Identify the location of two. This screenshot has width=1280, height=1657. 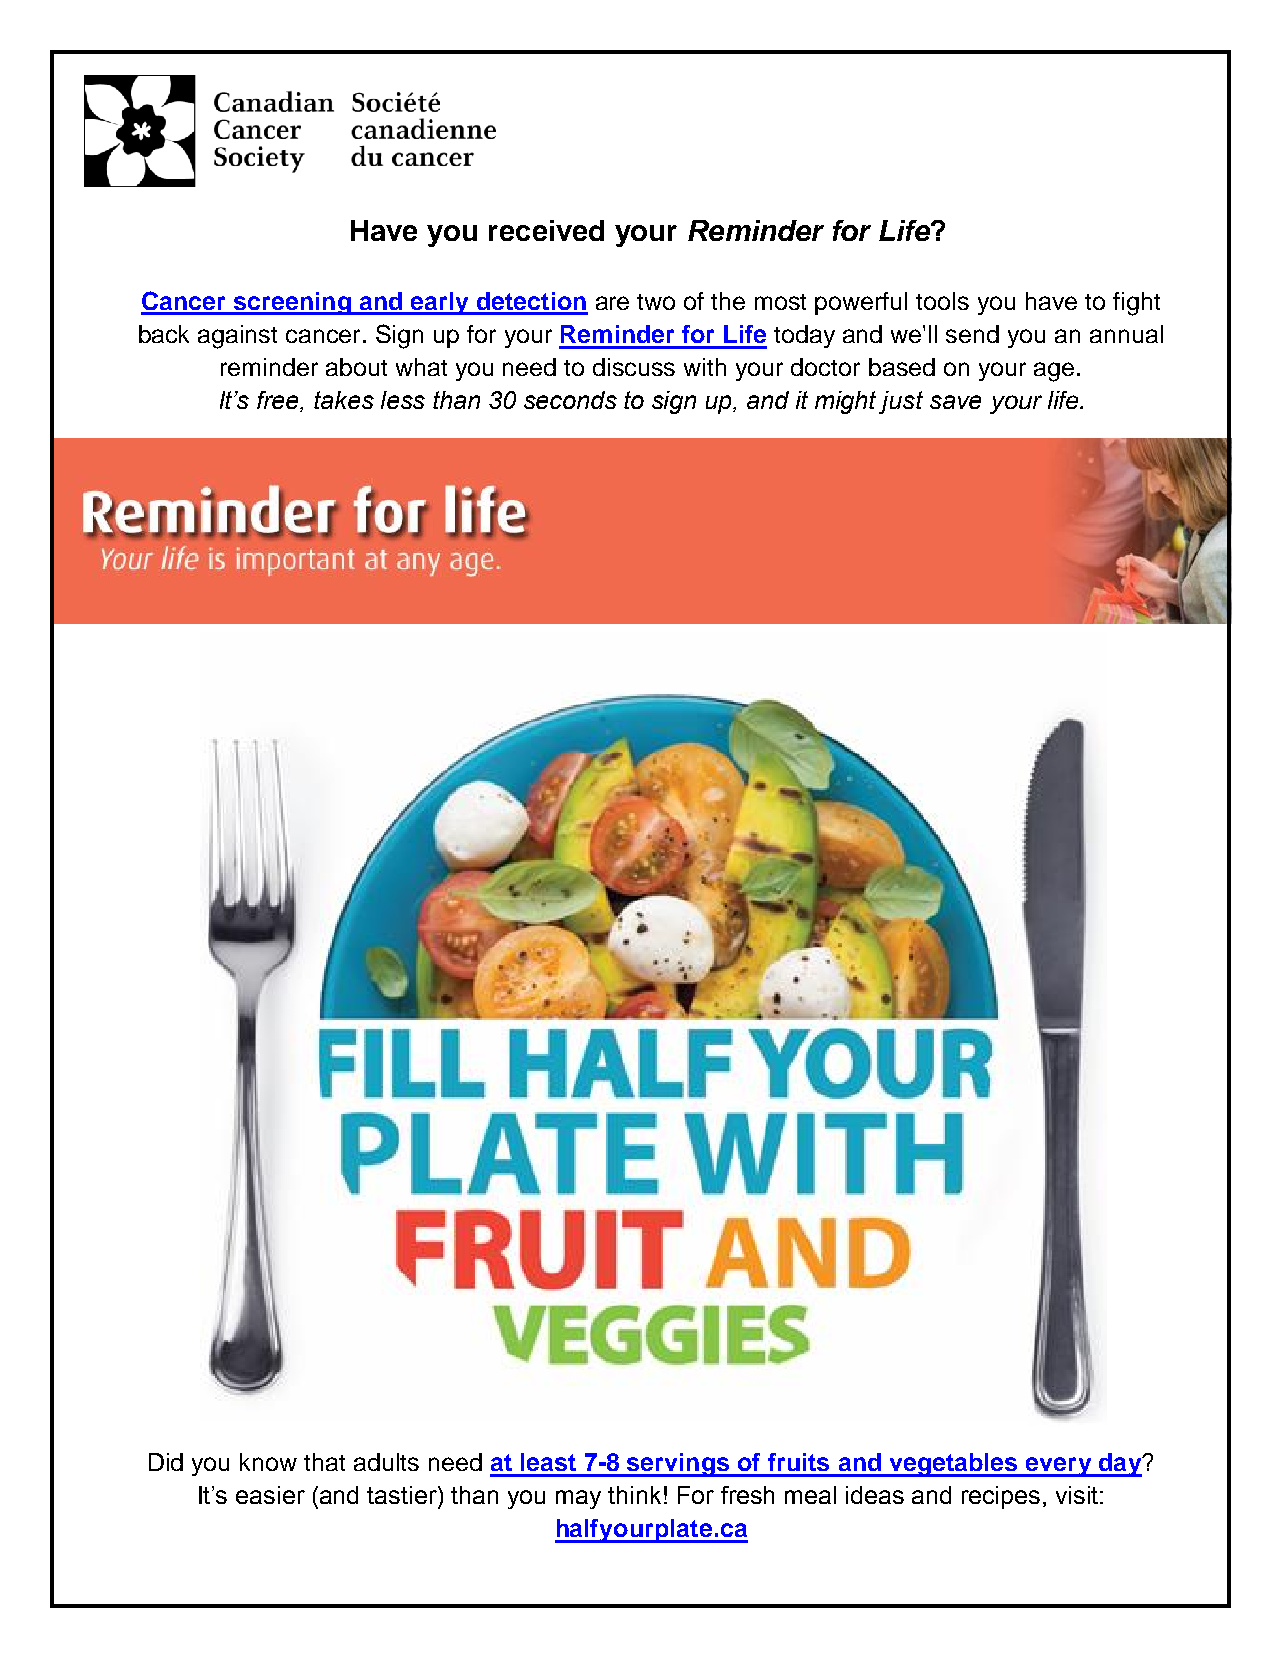
(656, 302).
